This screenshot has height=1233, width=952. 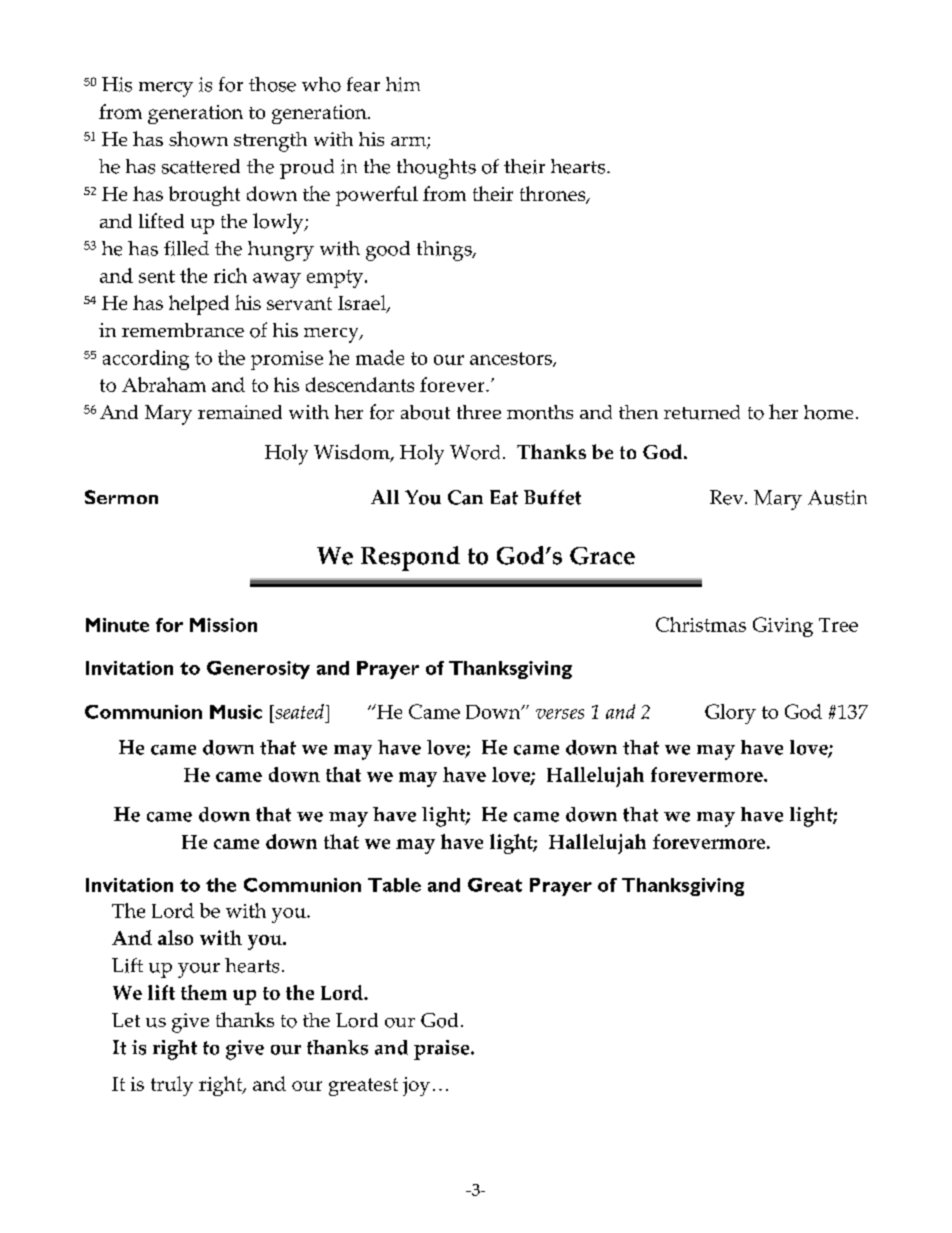 What do you see at coordinates (701, 624) in the screenshot?
I see `Christmas` at bounding box center [701, 624].
